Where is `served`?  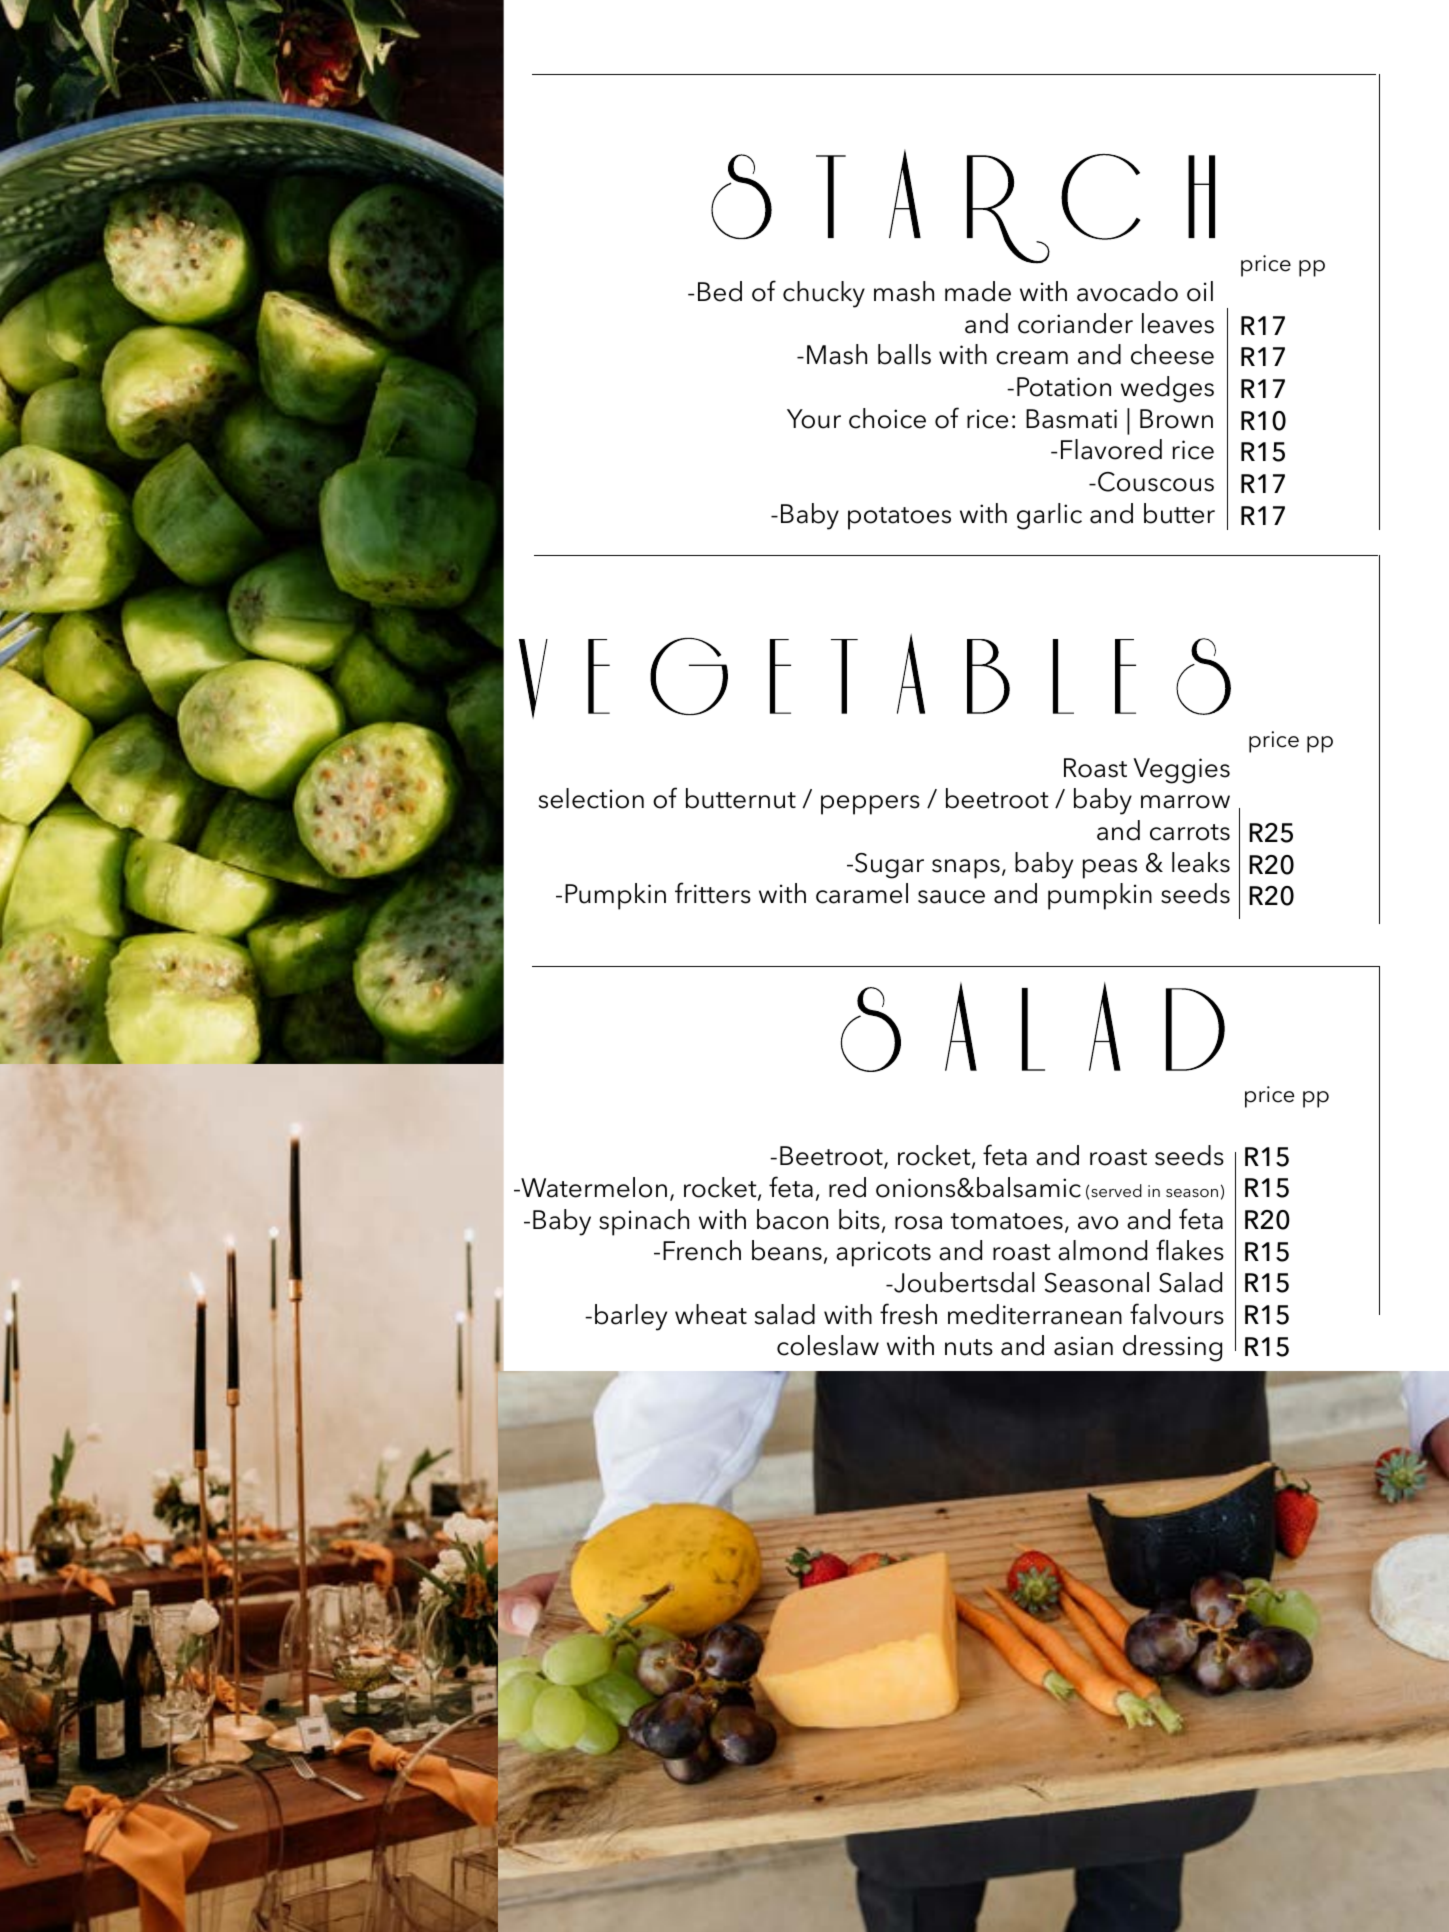
served is located at coordinates (1116, 1190).
